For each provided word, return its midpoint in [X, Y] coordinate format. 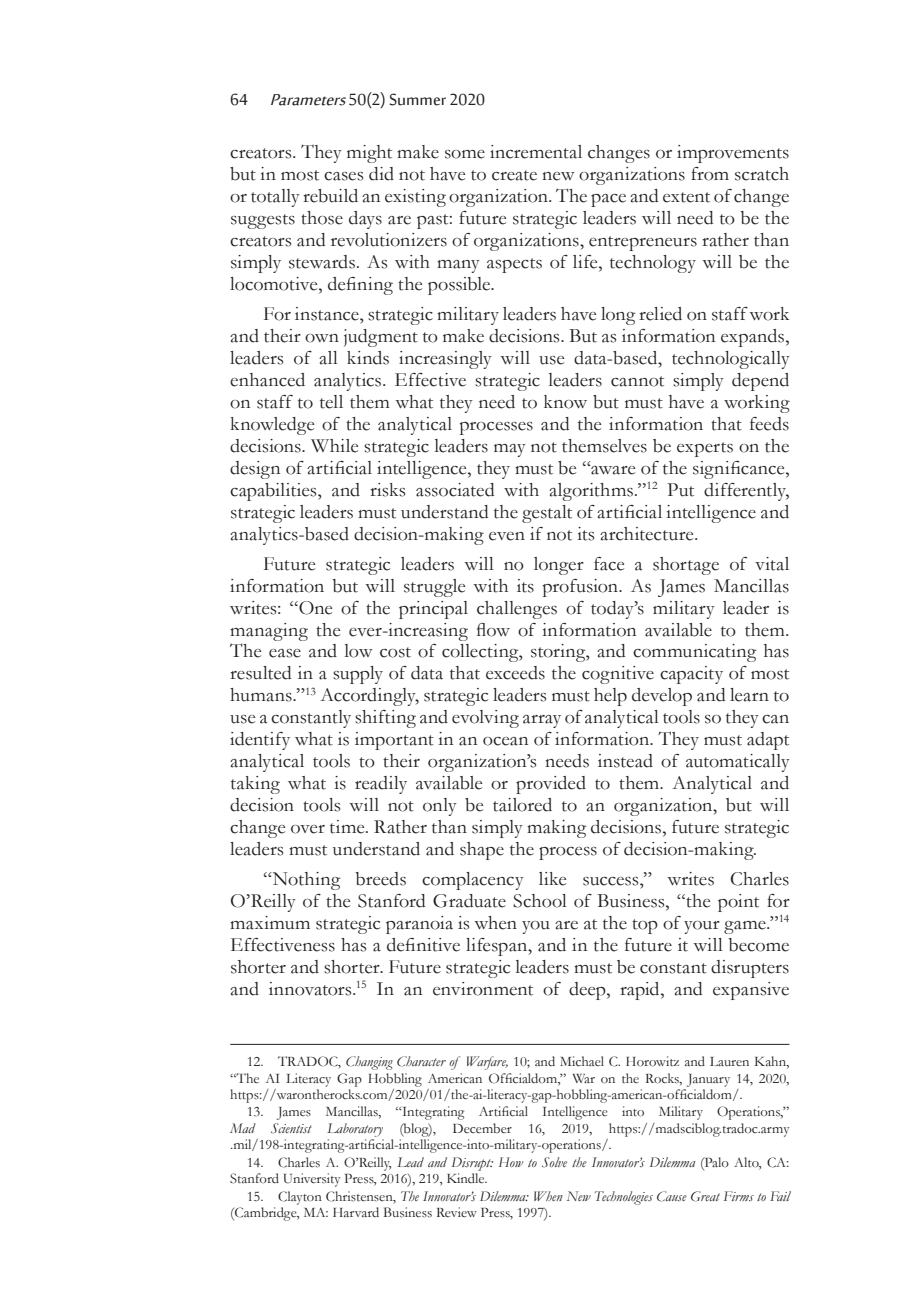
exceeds [515, 673]
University [312, 1180]
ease [285, 653]
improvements [733, 154]
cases [343, 176]
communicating [695, 653]
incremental [536, 152]
